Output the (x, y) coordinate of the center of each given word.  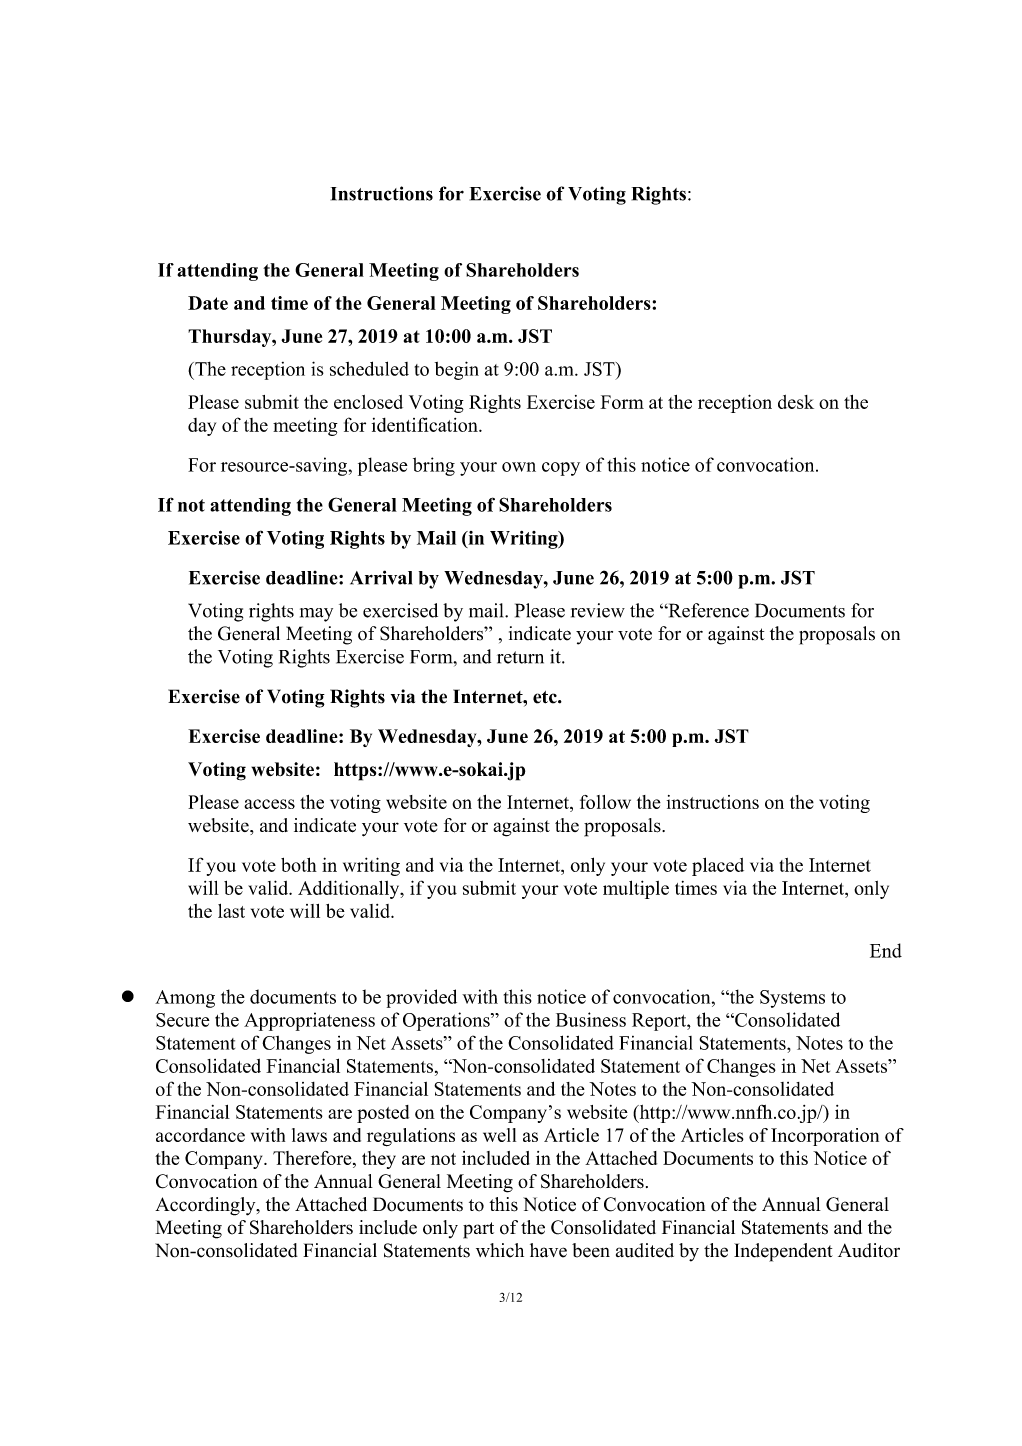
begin (457, 370)
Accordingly (206, 1206)
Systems (792, 999)
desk (796, 402)
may (316, 615)
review (598, 610)
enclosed (368, 402)
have (548, 1250)
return (520, 657)
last (231, 911)
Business (591, 1019)
